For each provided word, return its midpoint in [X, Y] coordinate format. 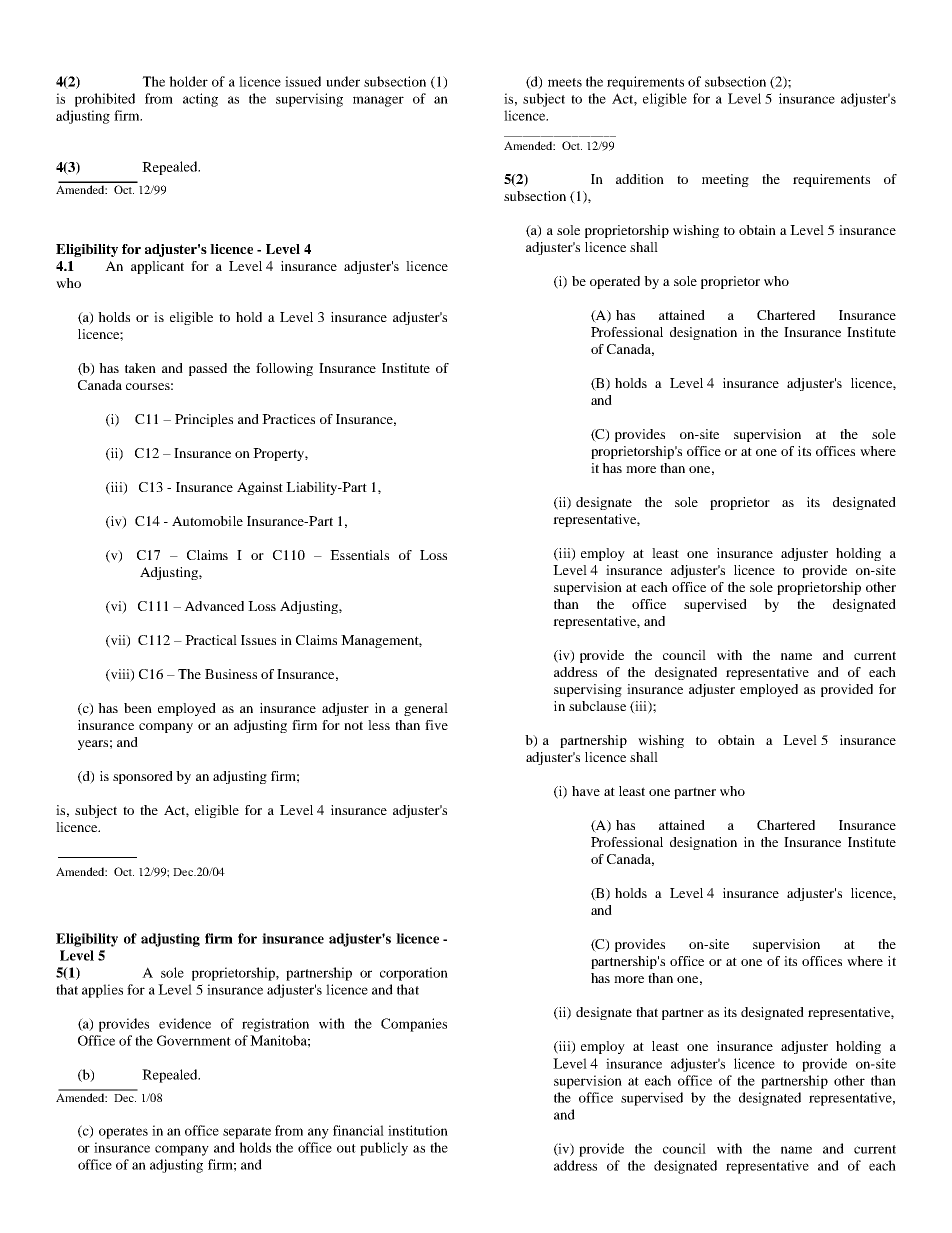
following [284, 369]
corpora [403, 975]
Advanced [214, 606]
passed [208, 369]
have [586, 791]
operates [123, 1133]
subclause [597, 706]
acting [200, 100]
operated [615, 282]
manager [378, 101]
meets [565, 82]
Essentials [359, 555]
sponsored [143, 777]
